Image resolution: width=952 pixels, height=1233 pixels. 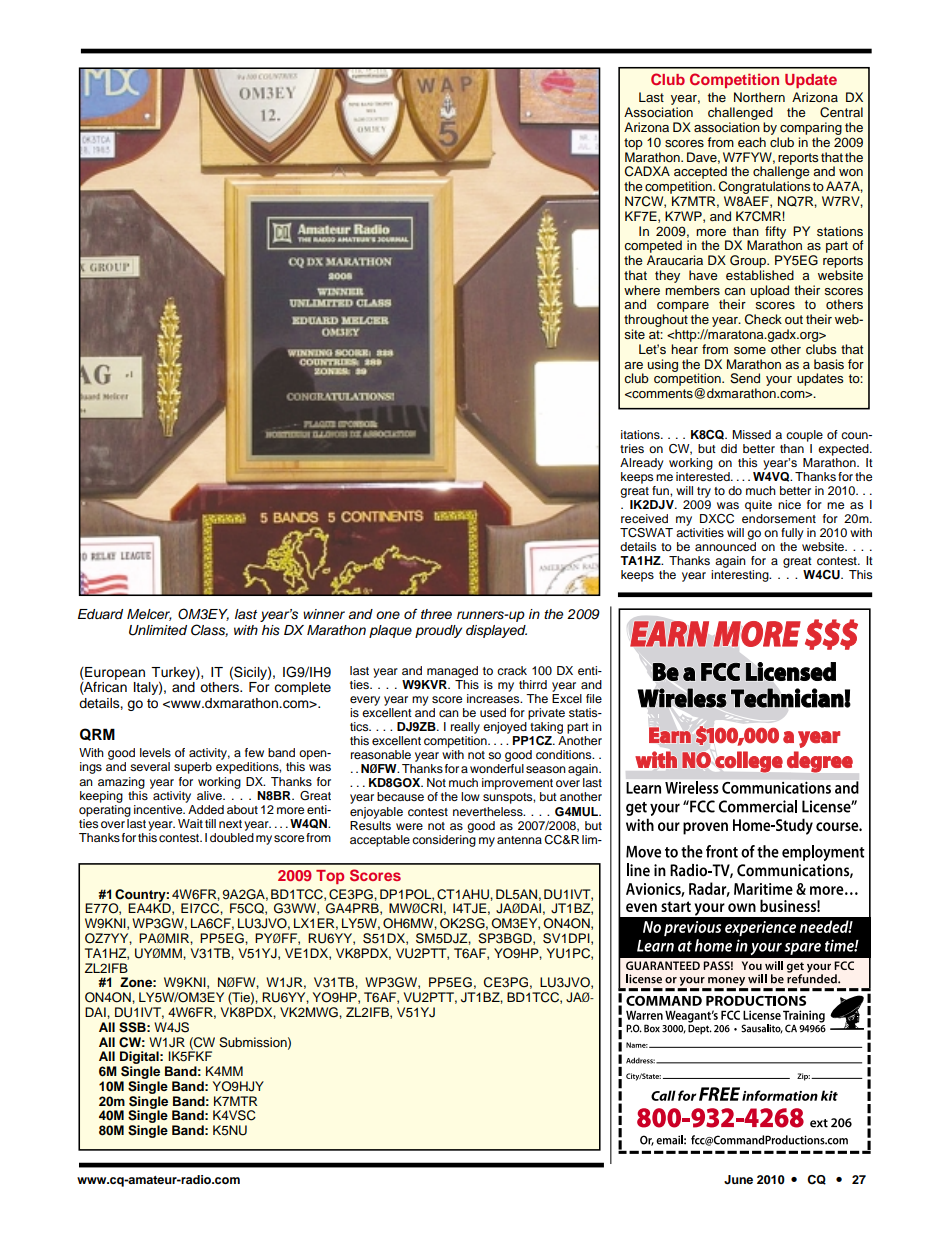 I want to click on European, so click(x=114, y=673).
